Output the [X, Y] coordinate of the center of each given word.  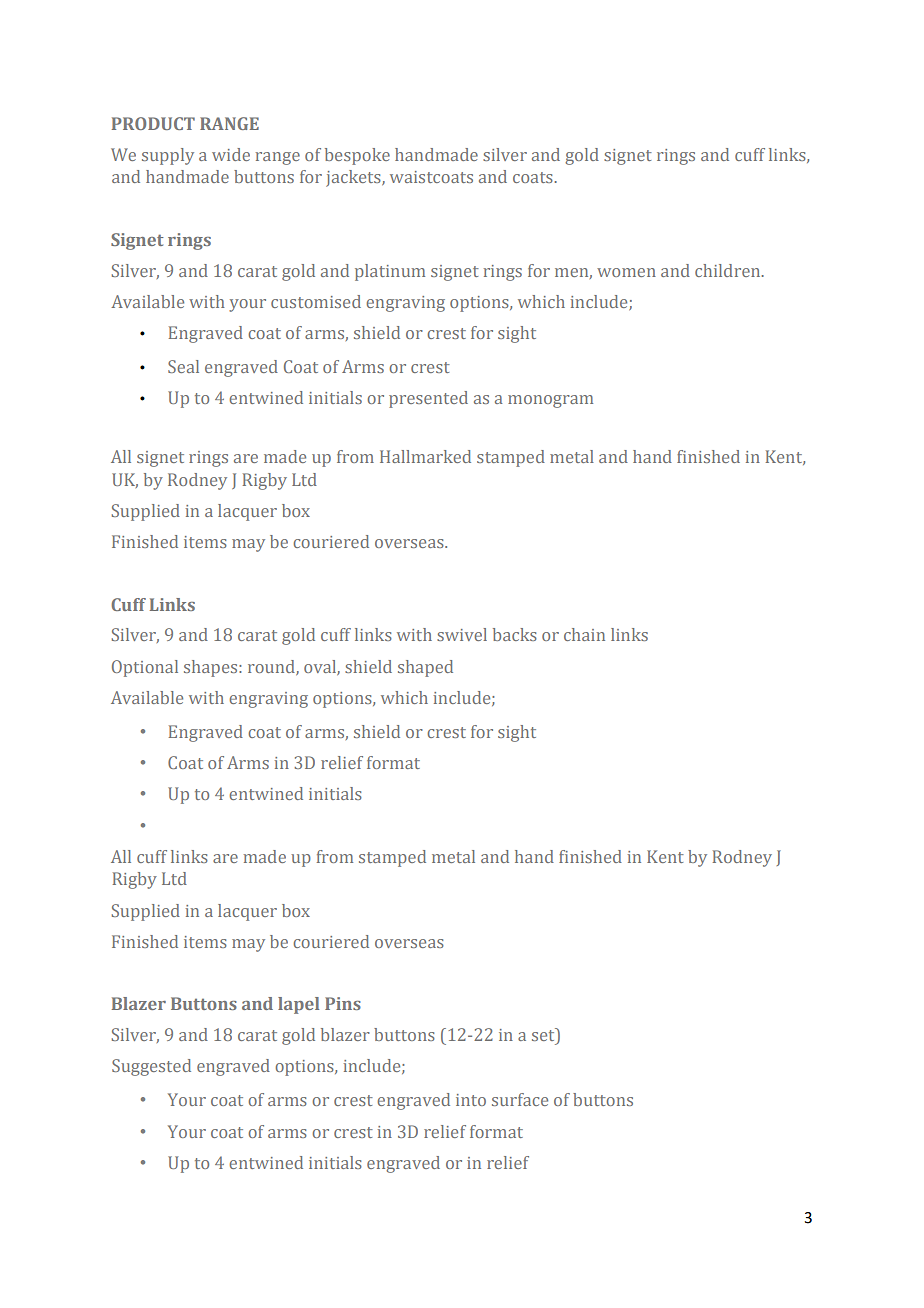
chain [584, 634]
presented [428, 399]
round [272, 667]
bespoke [357, 156]
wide [231, 154]
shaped [425, 668]
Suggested [151, 1067]
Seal [183, 366]
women [626, 272]
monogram [550, 401]
